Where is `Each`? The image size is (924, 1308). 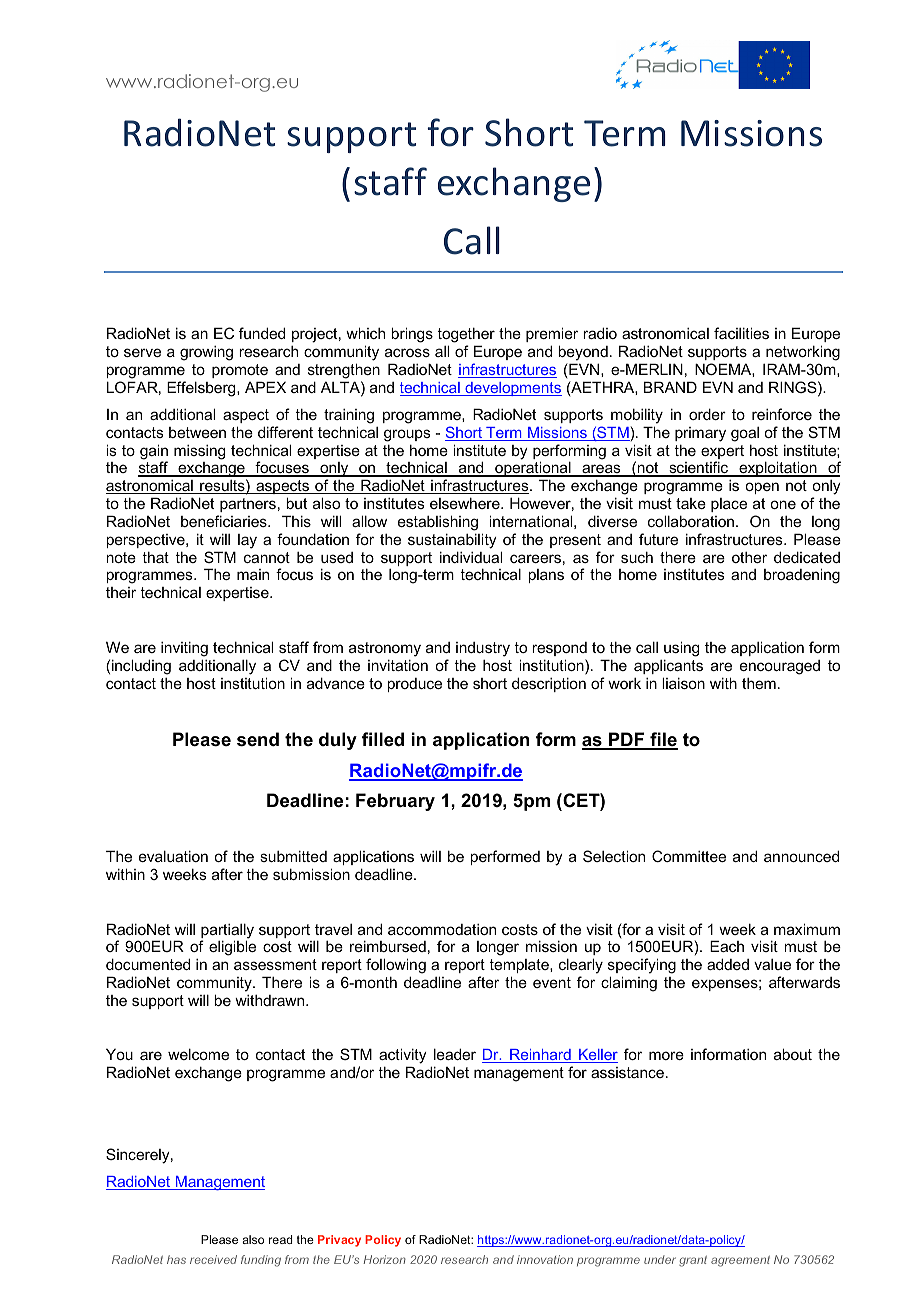
Each is located at coordinates (727, 946).
